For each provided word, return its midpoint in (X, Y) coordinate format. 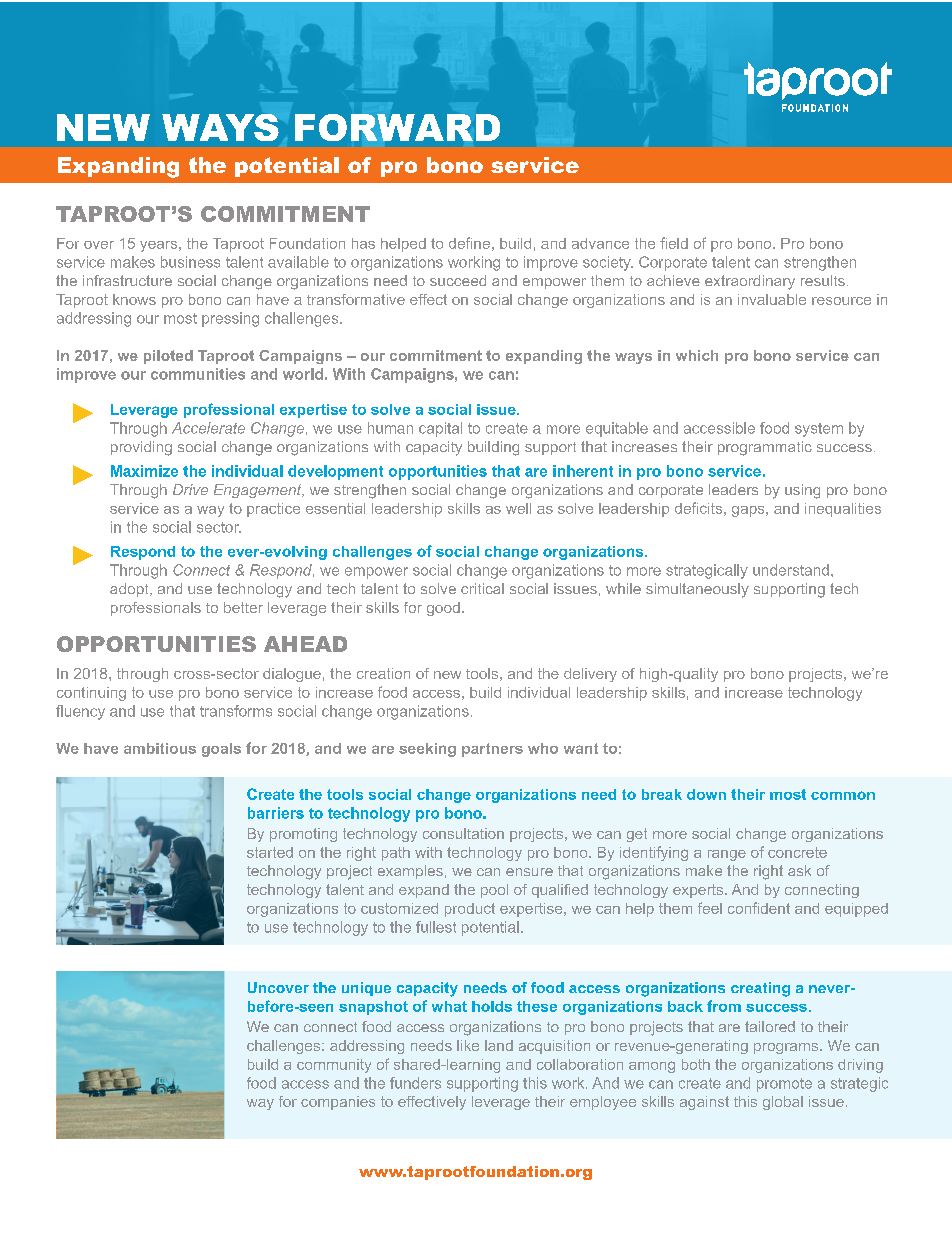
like (468, 1045)
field (674, 243)
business (190, 262)
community (334, 1066)
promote (784, 1085)
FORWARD (397, 127)
